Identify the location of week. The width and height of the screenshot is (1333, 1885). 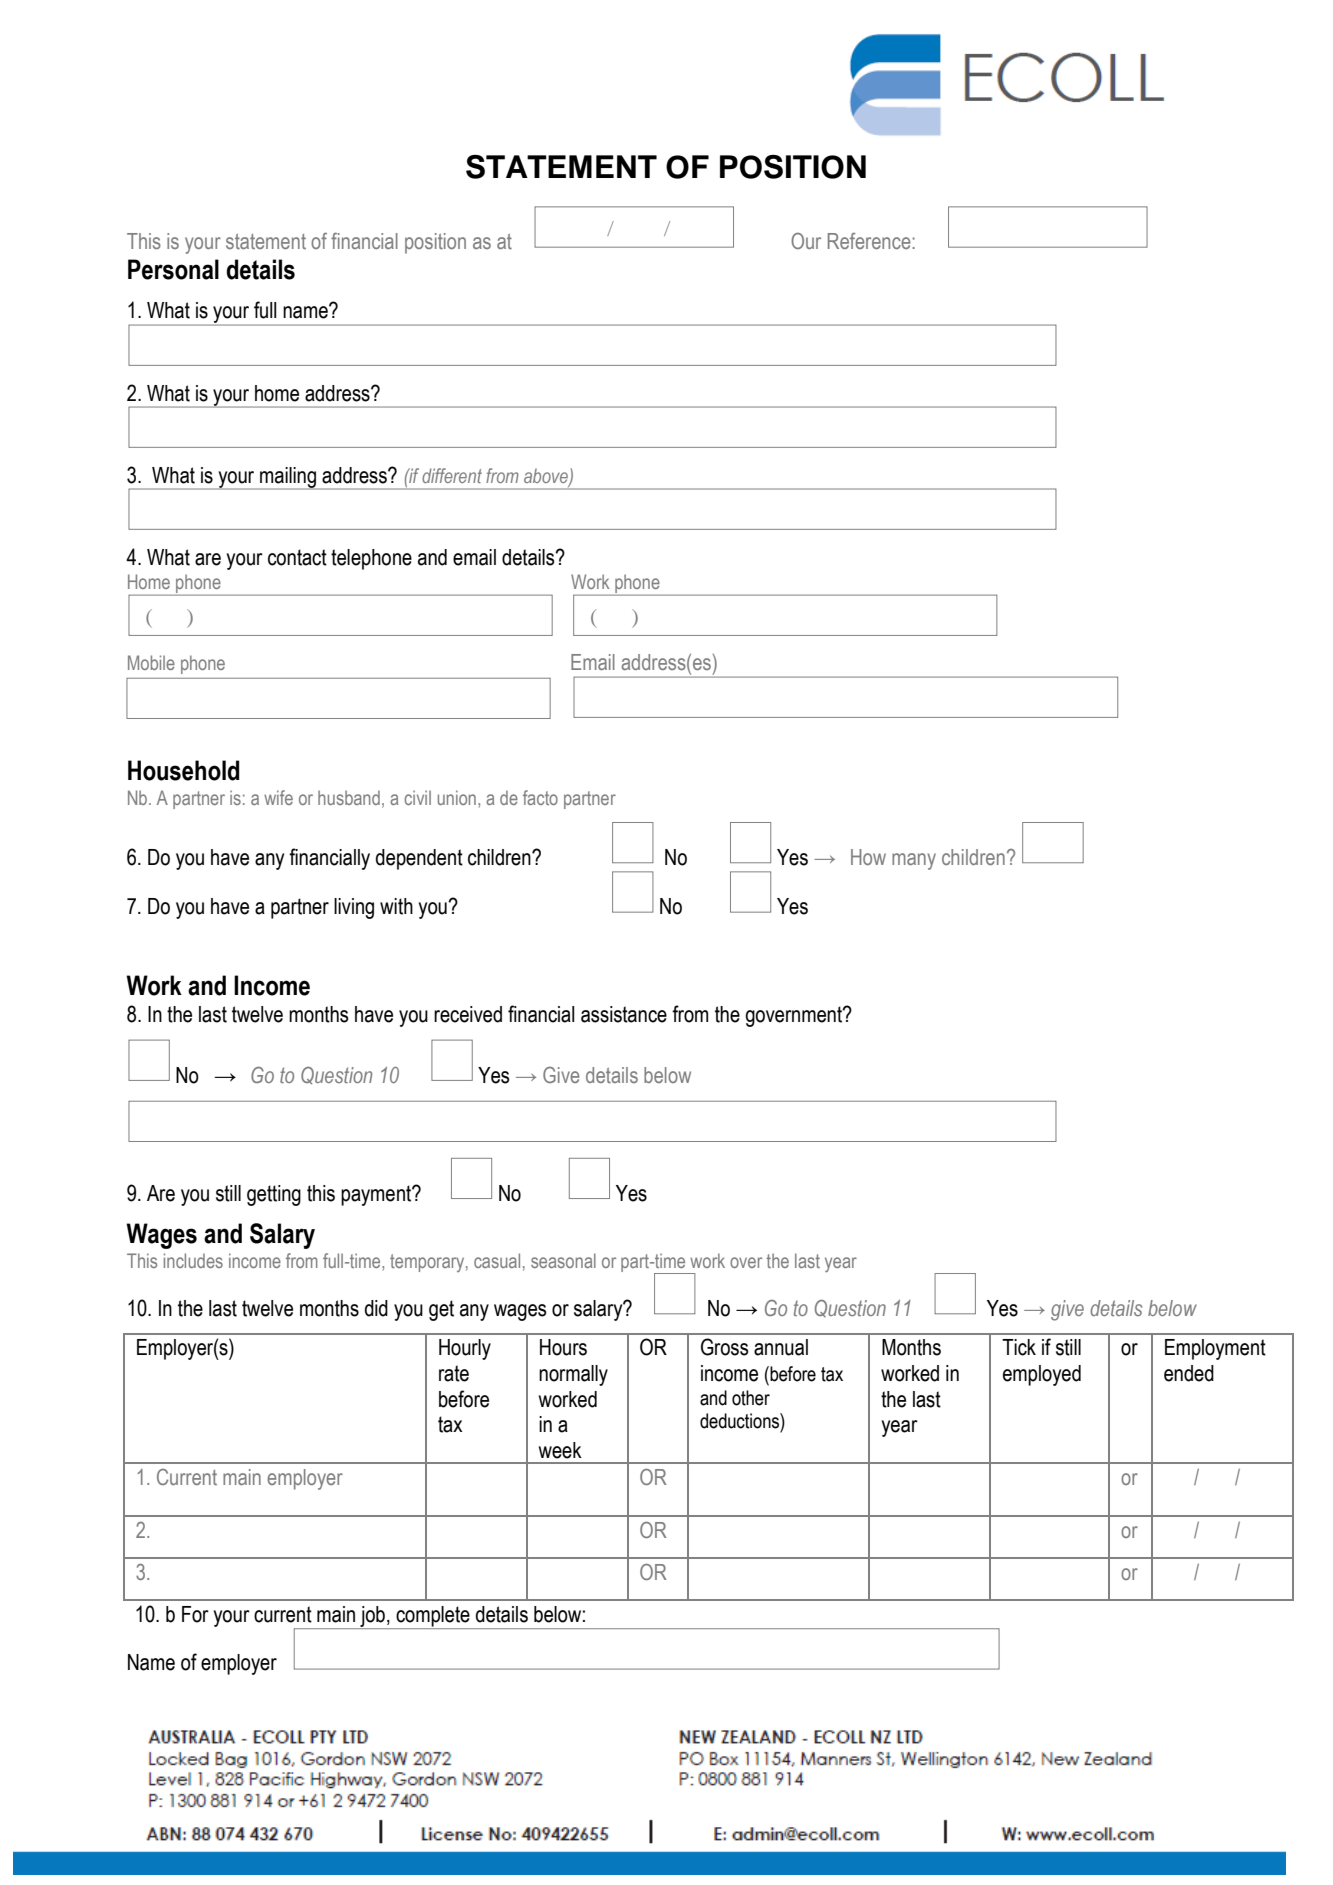
(560, 1450).
